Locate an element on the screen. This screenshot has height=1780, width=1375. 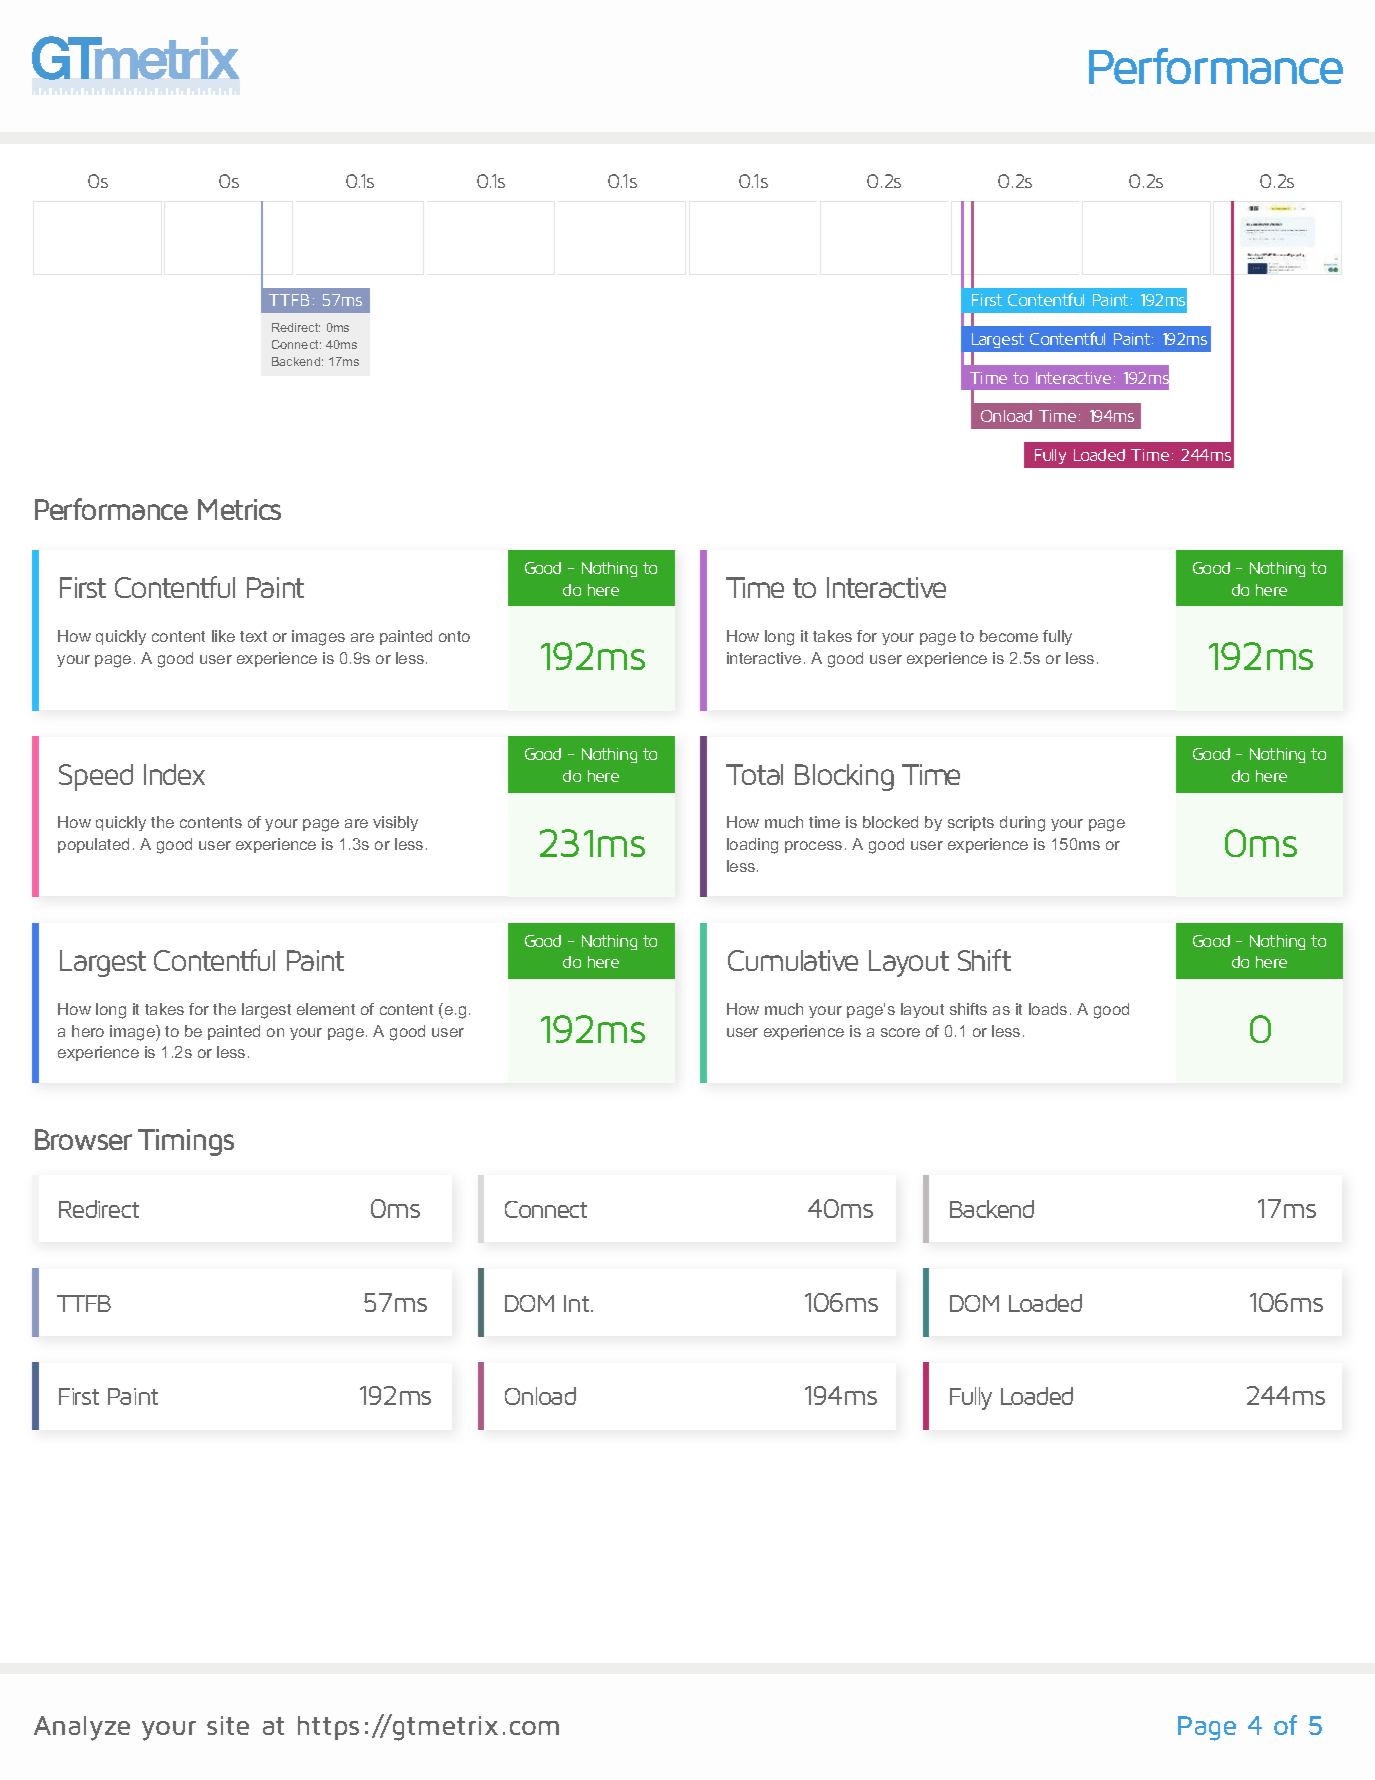
Analyze is located at coordinates (82, 1728).
